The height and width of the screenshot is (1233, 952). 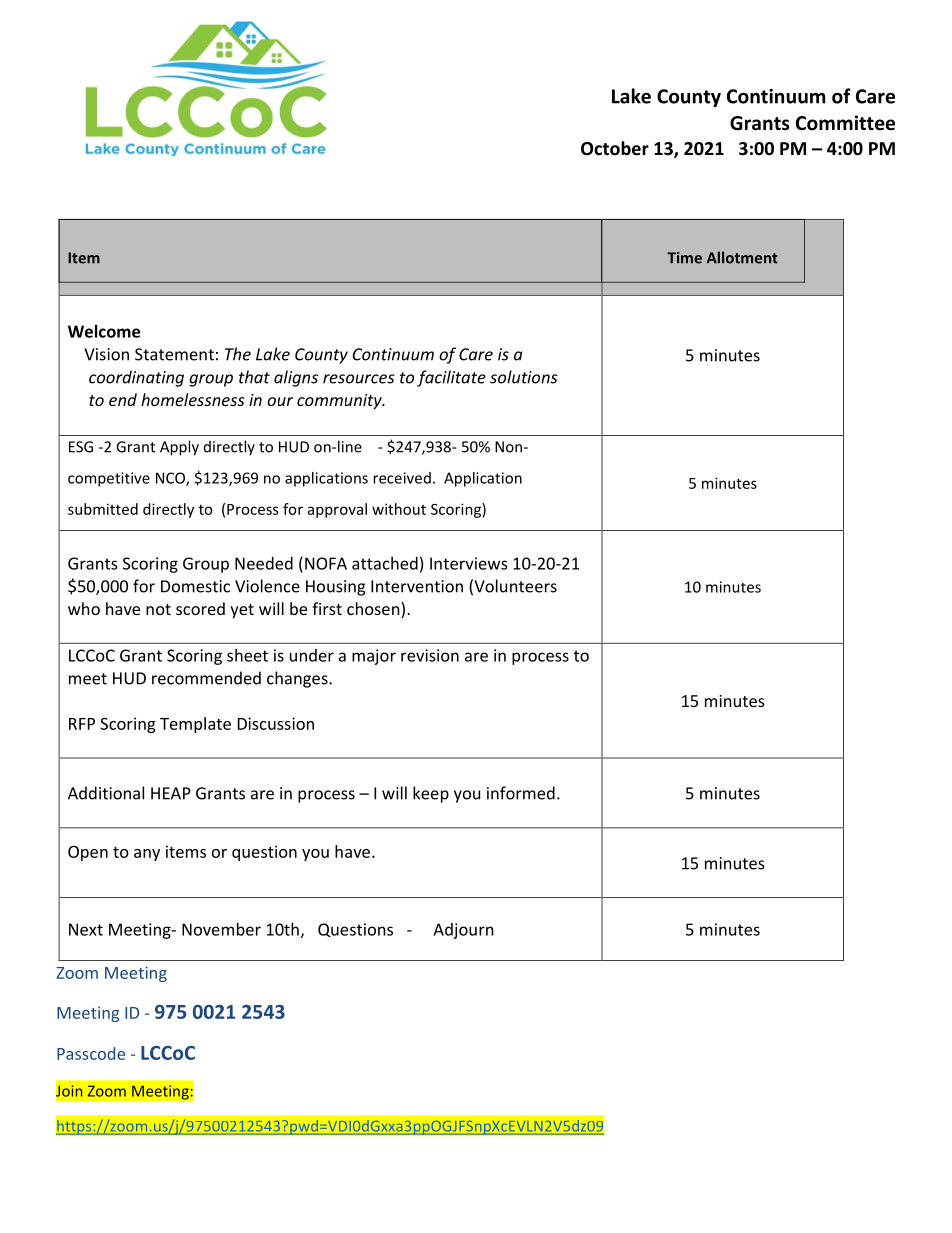 I want to click on informed, so click(x=521, y=793).
